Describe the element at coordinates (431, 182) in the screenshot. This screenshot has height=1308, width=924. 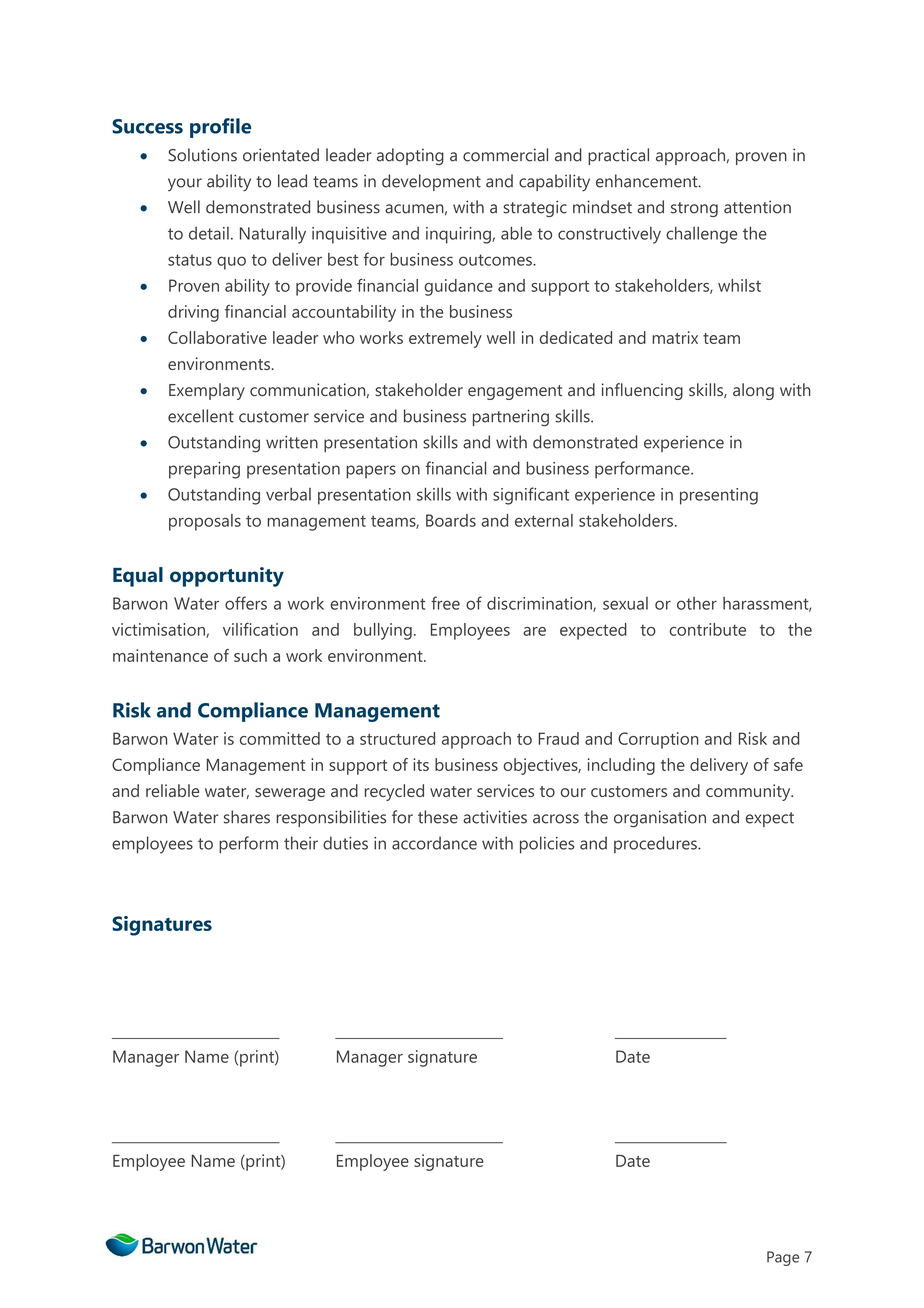
I see `development` at that location.
